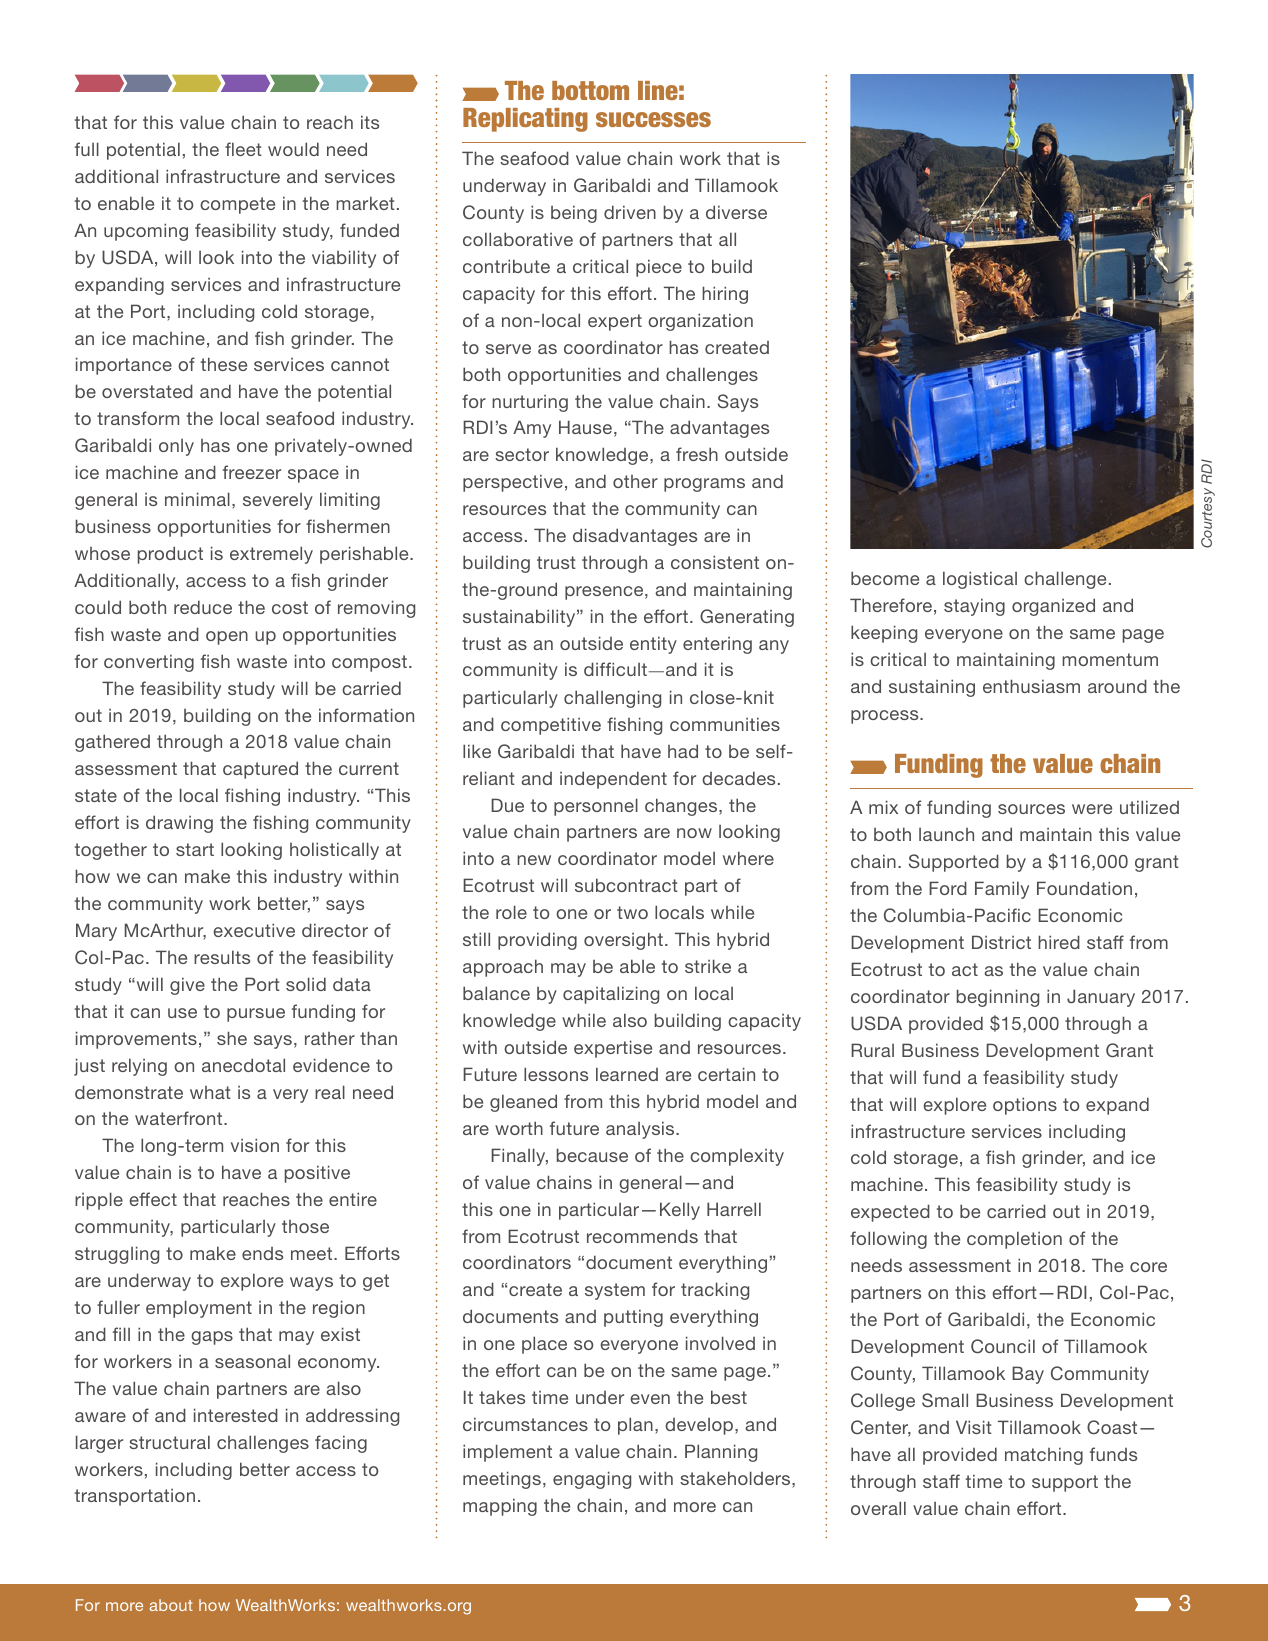 The width and height of the screenshot is (1268, 1641). What do you see at coordinates (243, 149) in the screenshot?
I see `fleet` at bounding box center [243, 149].
